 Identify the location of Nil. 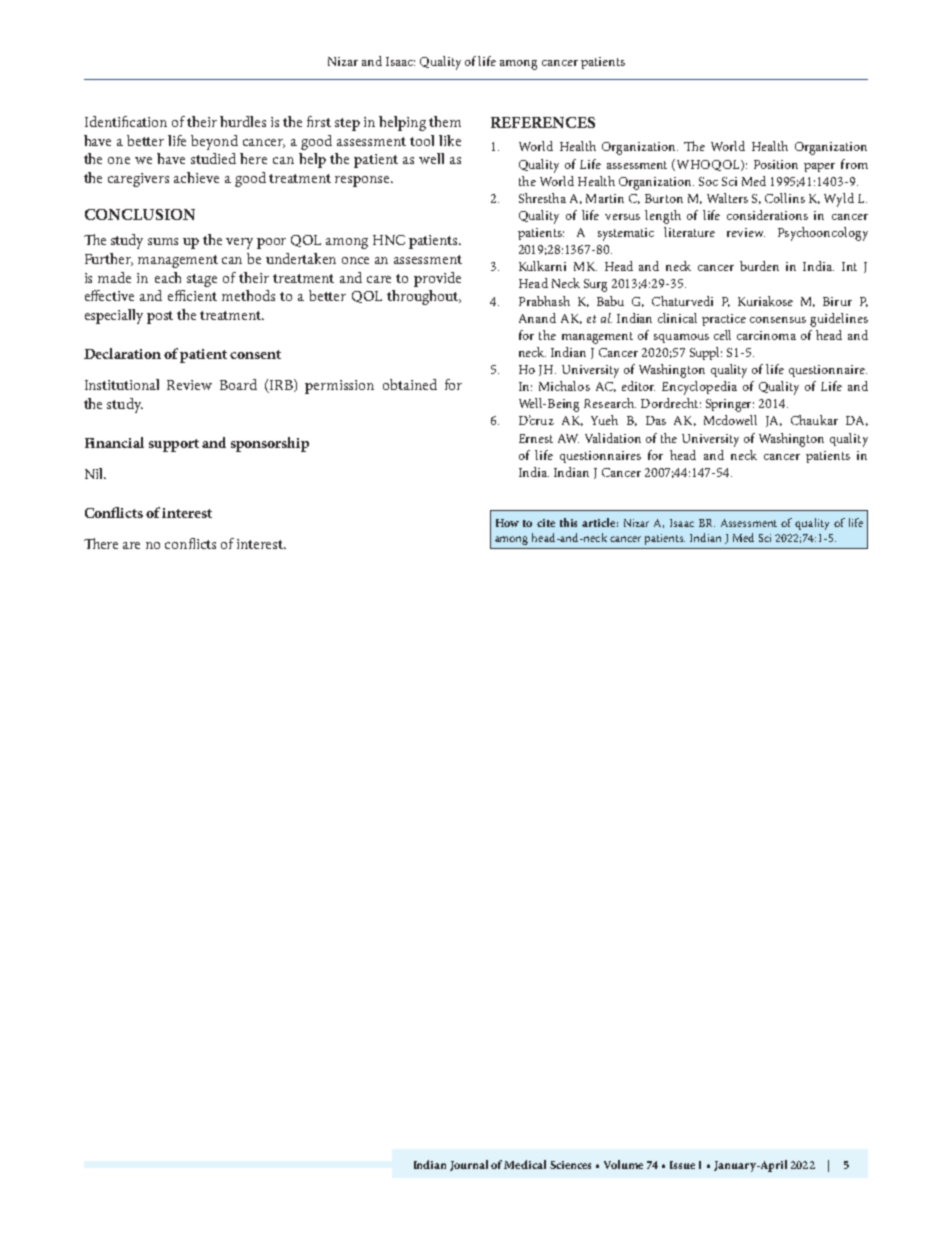
(95, 473).
